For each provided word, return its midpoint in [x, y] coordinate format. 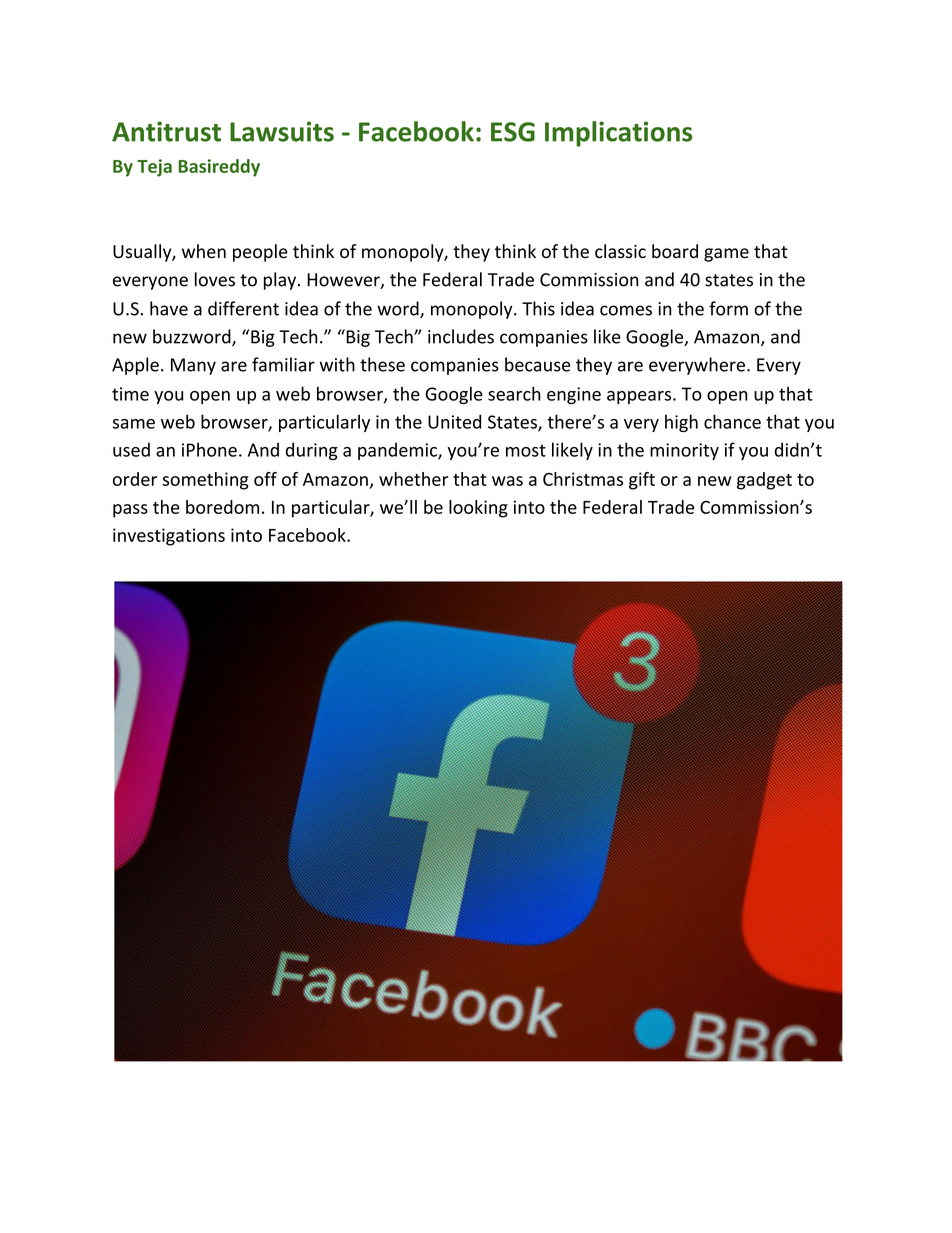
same [133, 424]
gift [642, 481]
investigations [169, 537]
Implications [619, 134]
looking [478, 509]
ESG [513, 132]
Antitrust [166, 131]
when [204, 251]
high [681, 423]
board [675, 251]
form [728, 308]
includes [461, 336]
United [454, 421]
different [243, 308]
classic [620, 251]
